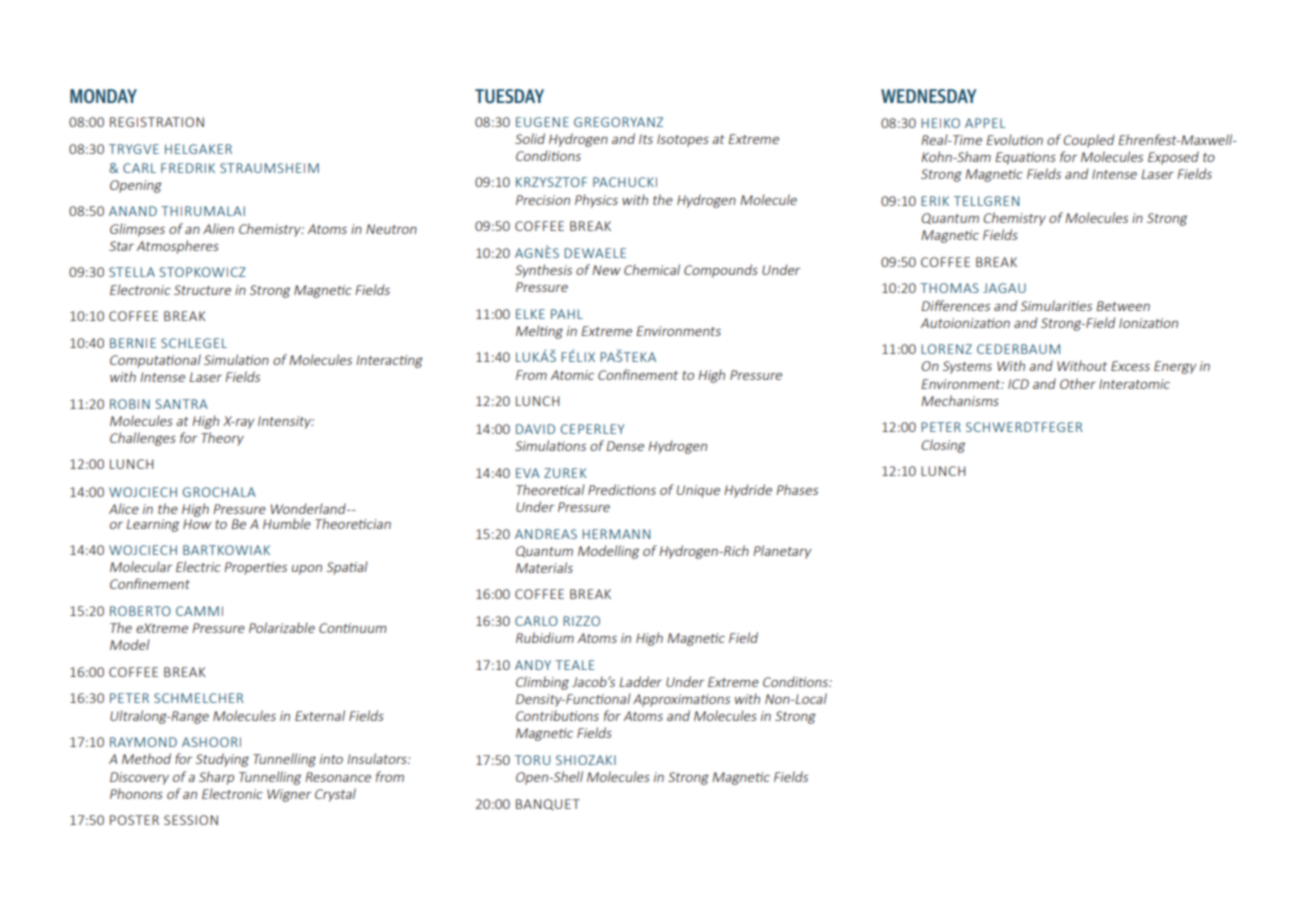 The image size is (1308, 924). What do you see at coordinates (191, 820) in the screenshot?
I see `SESSION` at bounding box center [191, 820].
